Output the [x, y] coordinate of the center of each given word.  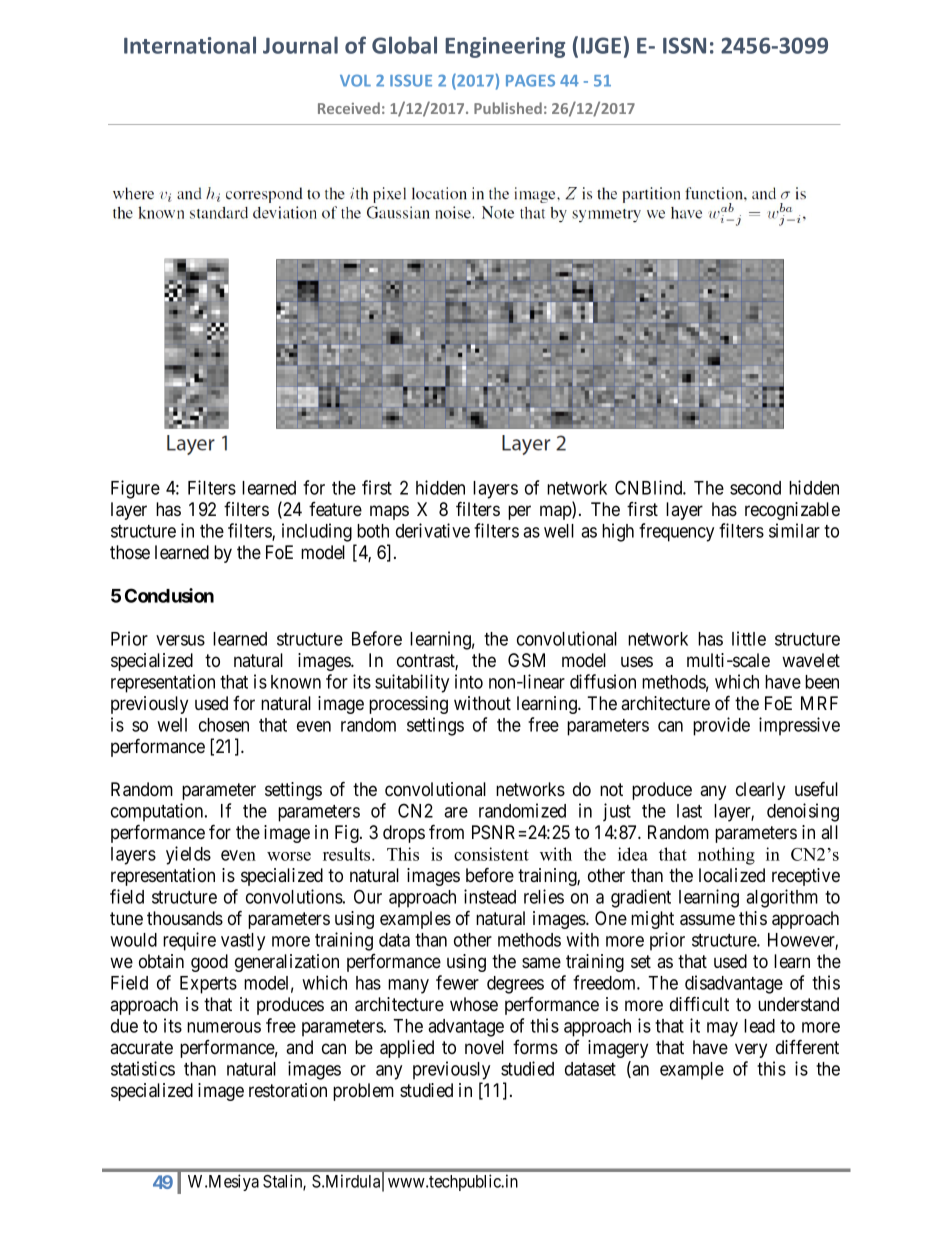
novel [484, 1047]
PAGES [530, 80]
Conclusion [169, 595]
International [190, 45]
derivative [433, 530]
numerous [224, 1027]
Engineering [505, 47]
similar [794, 530]
